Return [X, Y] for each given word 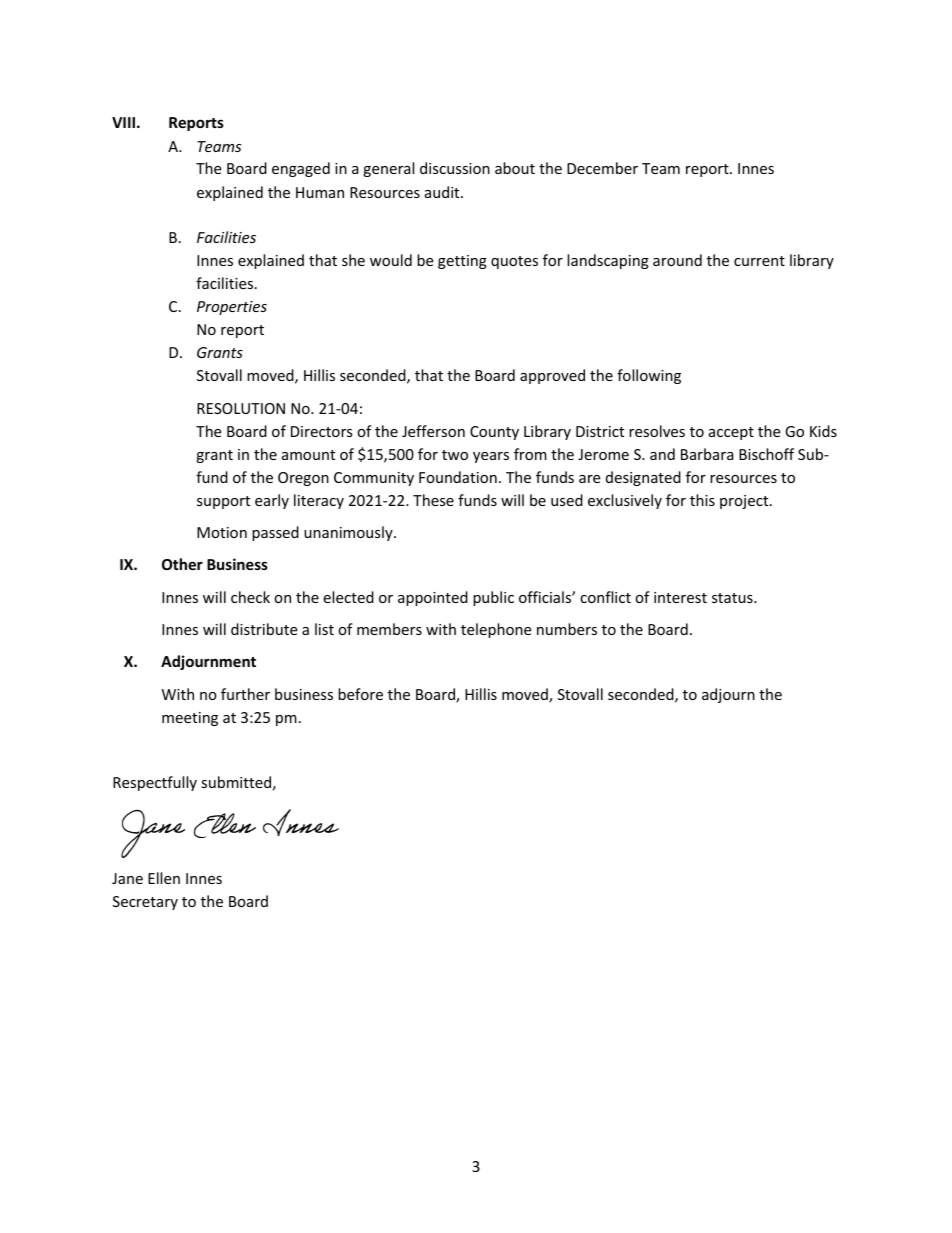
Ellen [164, 878]
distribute [264, 629]
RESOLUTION [241, 408]
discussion [455, 168]
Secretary [145, 903]
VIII [123, 122]
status [733, 598]
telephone [496, 630]
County [494, 433]
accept [731, 433]
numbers [567, 629]
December [602, 168]
